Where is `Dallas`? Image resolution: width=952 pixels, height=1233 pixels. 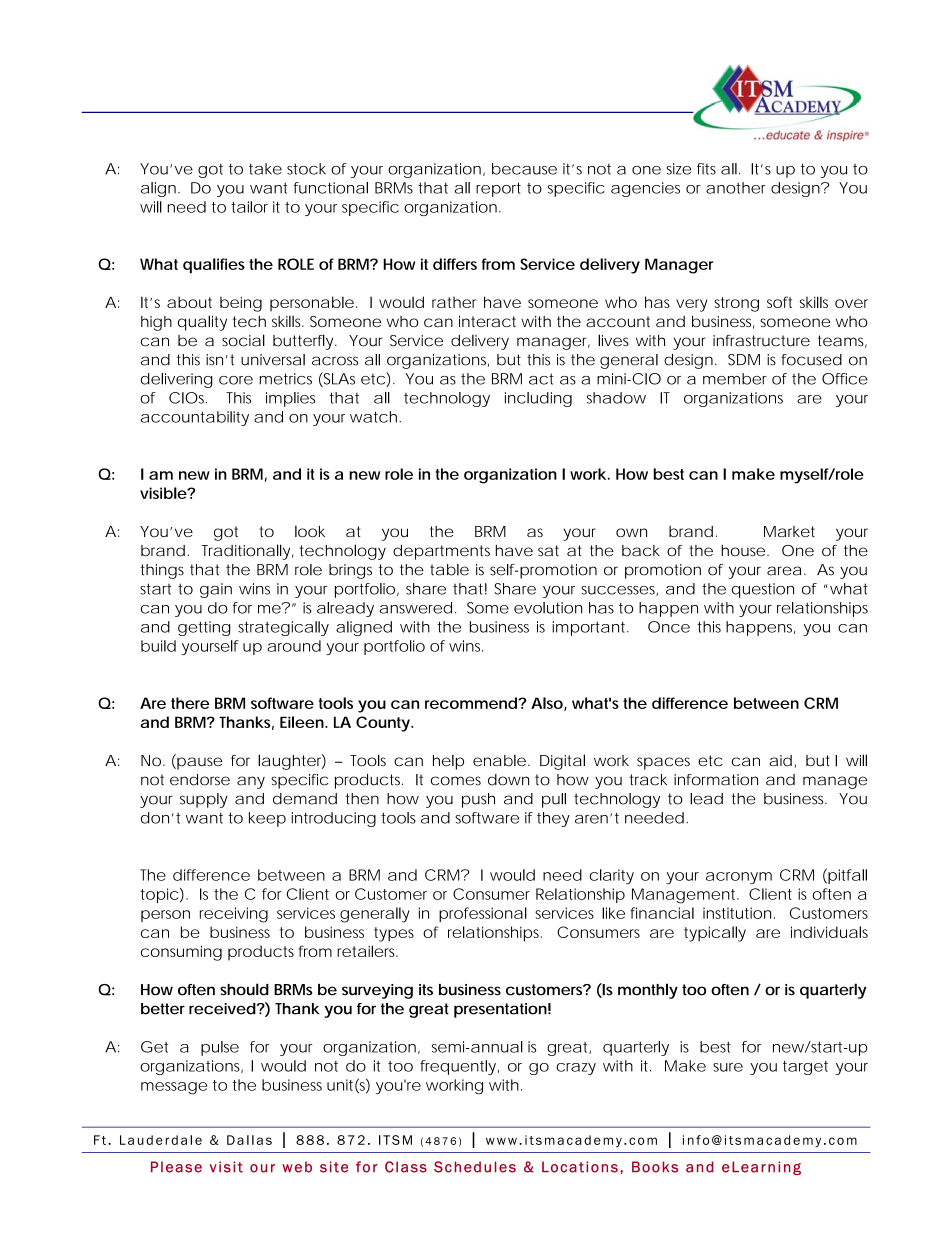 Dallas is located at coordinates (249, 1140).
